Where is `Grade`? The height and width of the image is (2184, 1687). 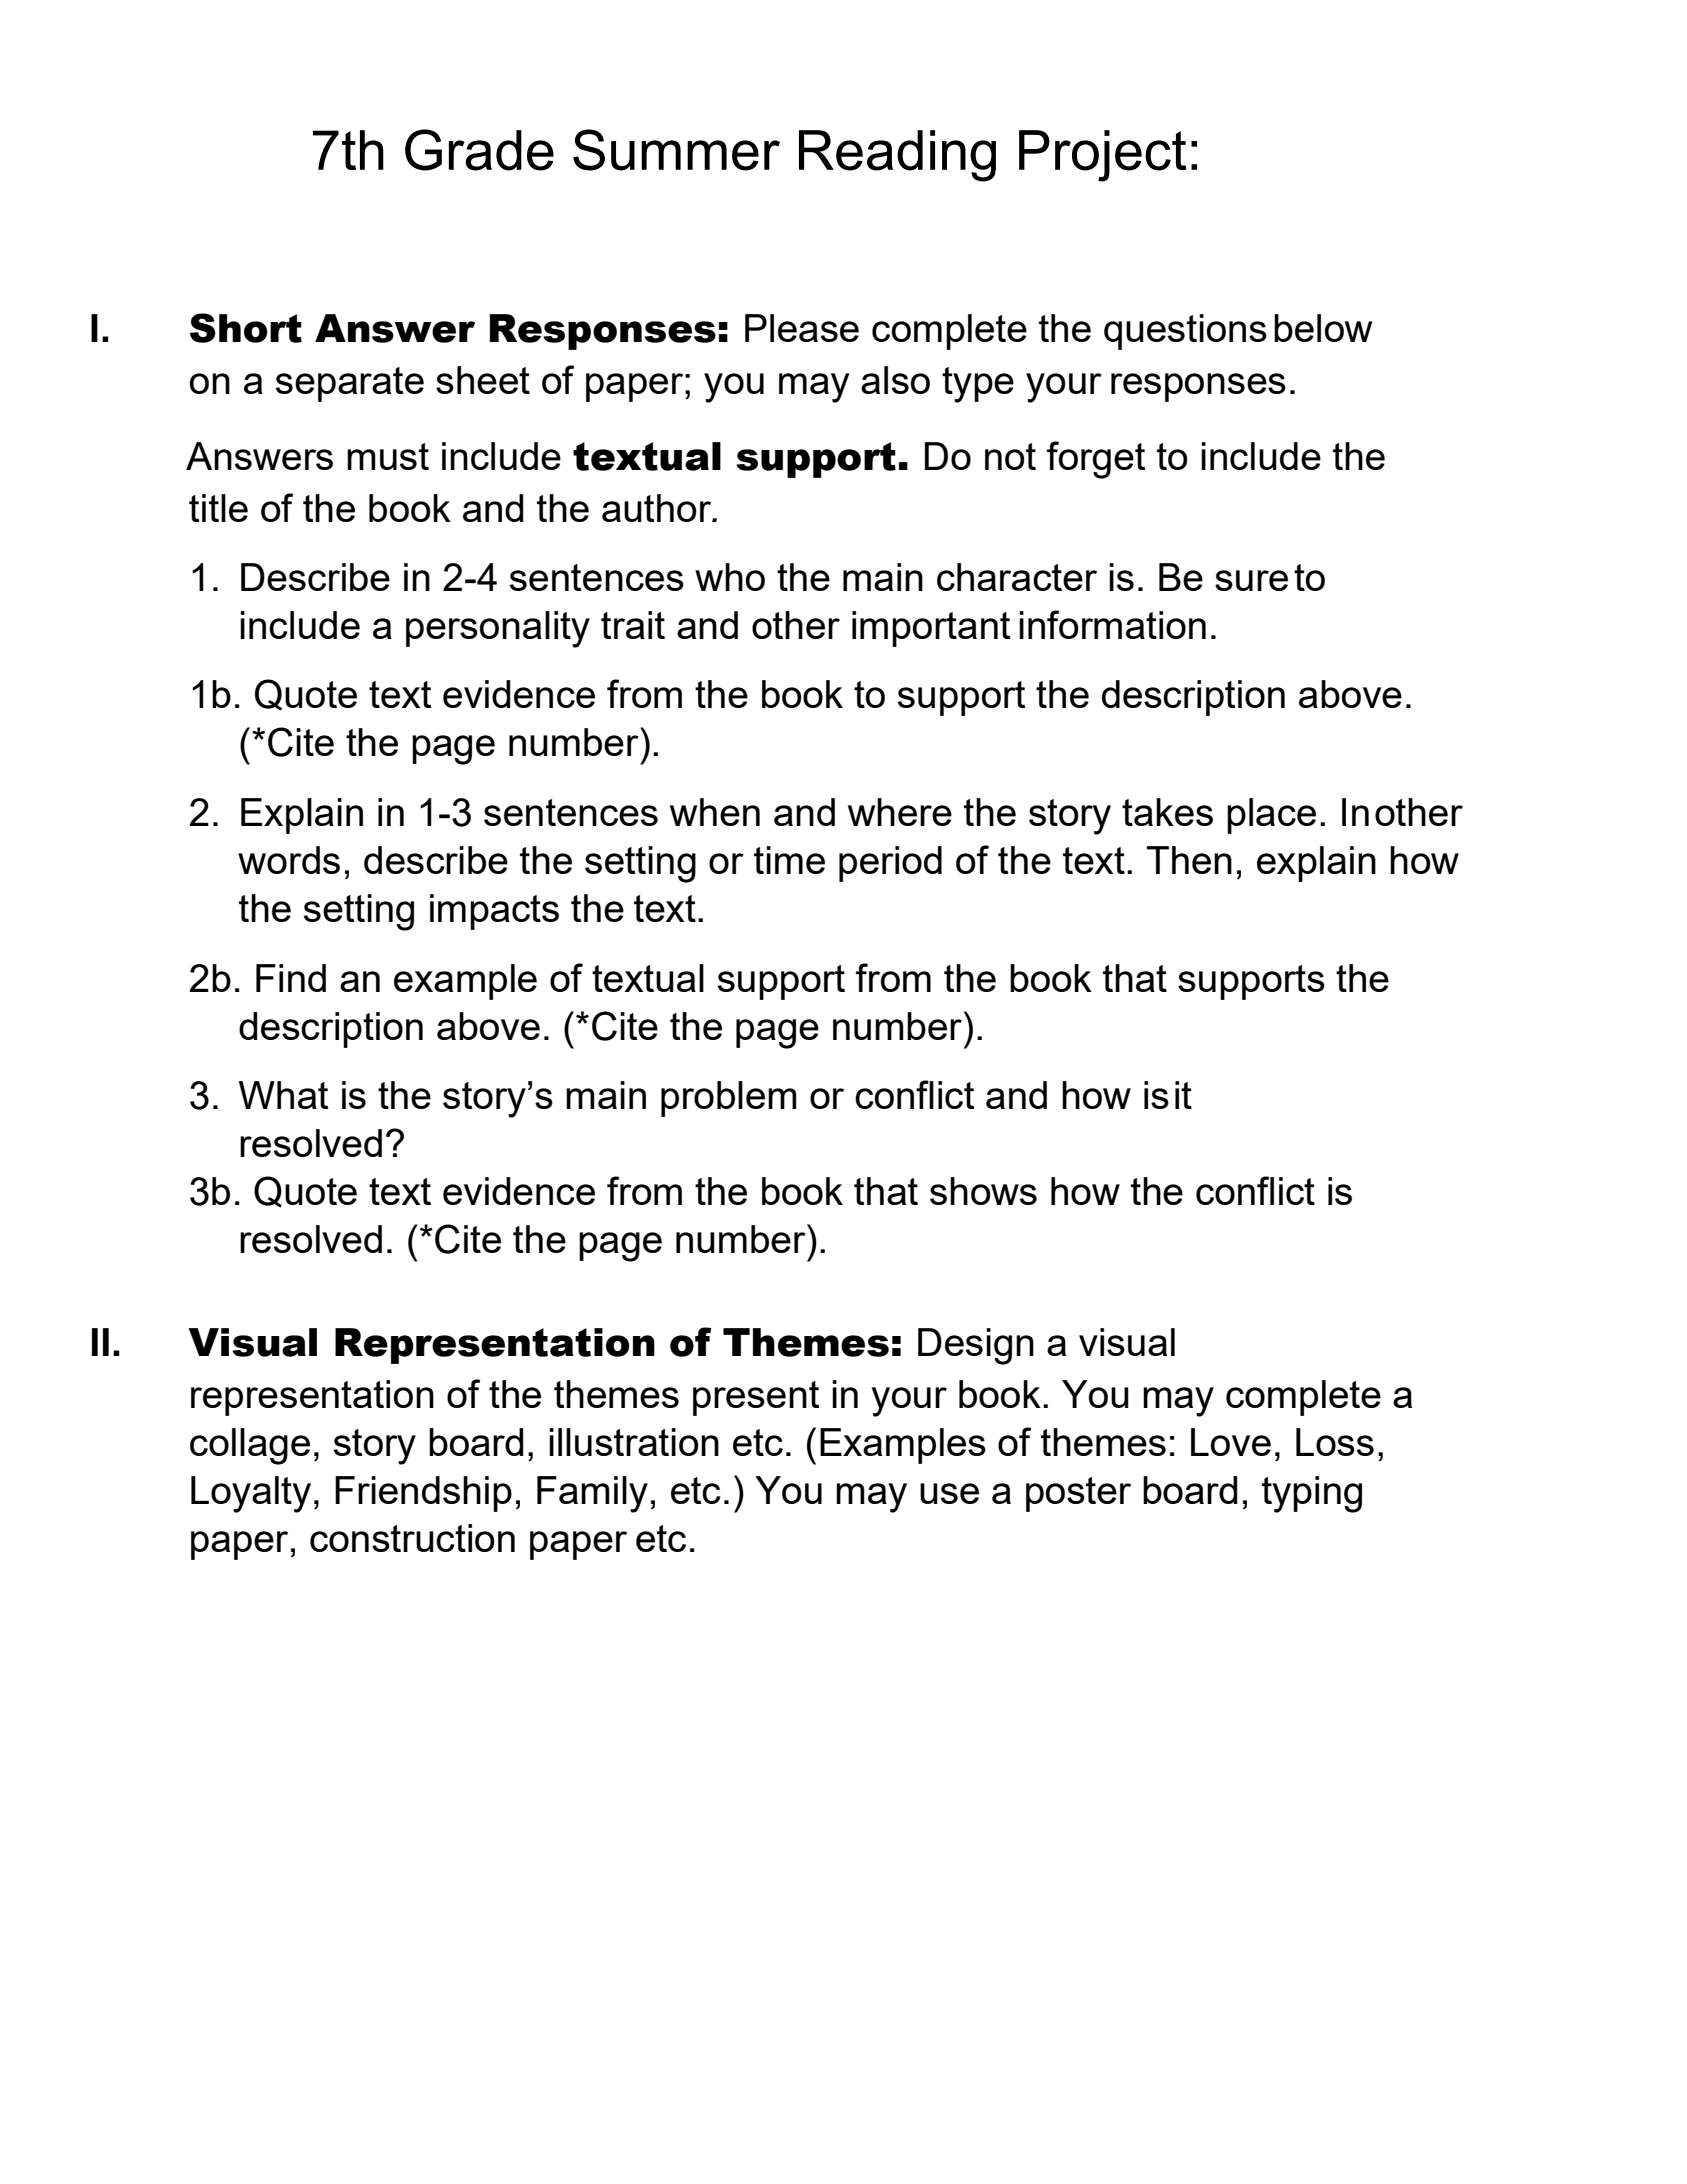
Grade is located at coordinates (479, 150).
